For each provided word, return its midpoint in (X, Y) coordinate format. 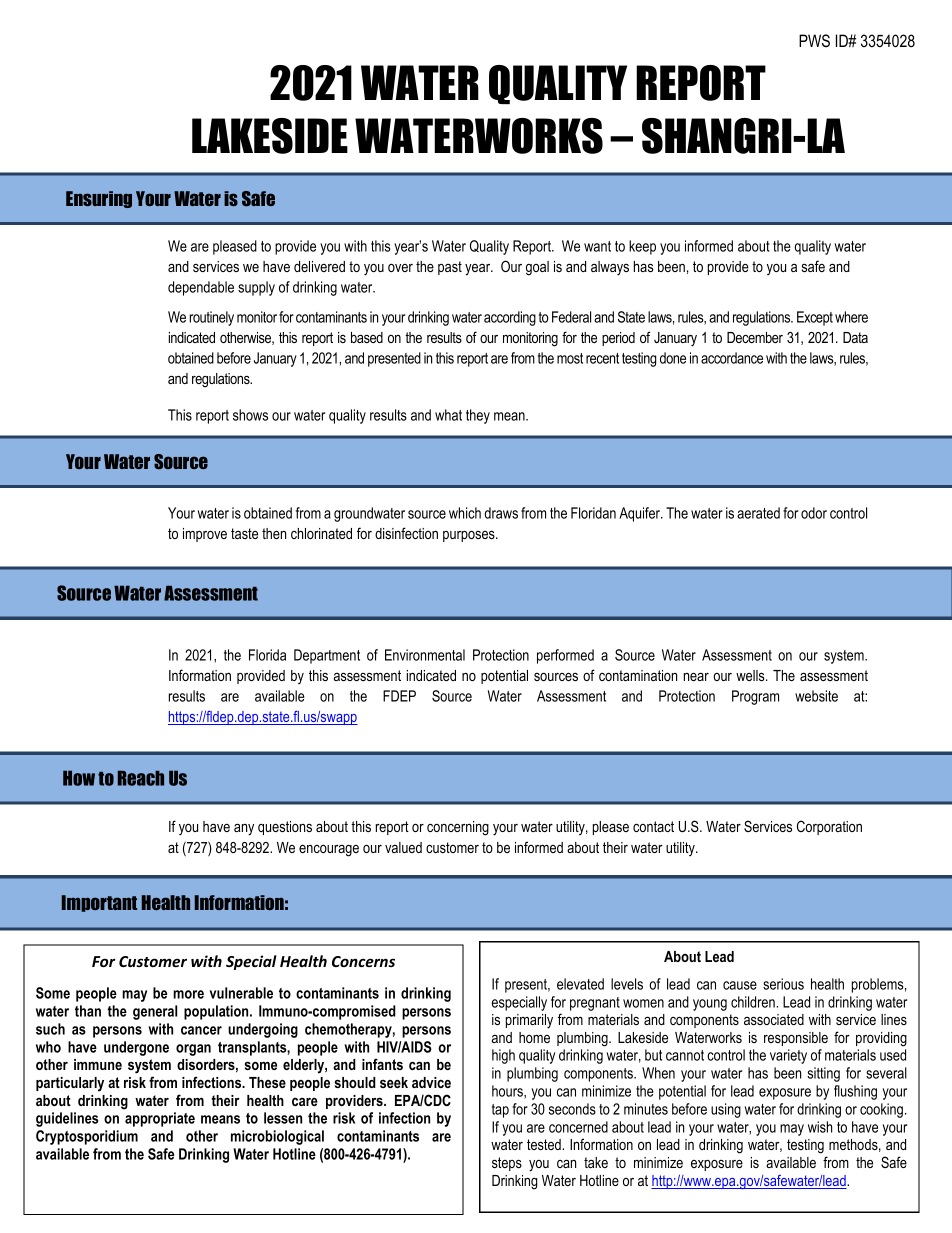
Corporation (829, 827)
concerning (458, 828)
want (597, 246)
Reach (141, 778)
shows (250, 415)
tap (500, 1111)
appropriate (160, 1119)
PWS (814, 40)
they (478, 416)
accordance (732, 358)
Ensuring (99, 199)
